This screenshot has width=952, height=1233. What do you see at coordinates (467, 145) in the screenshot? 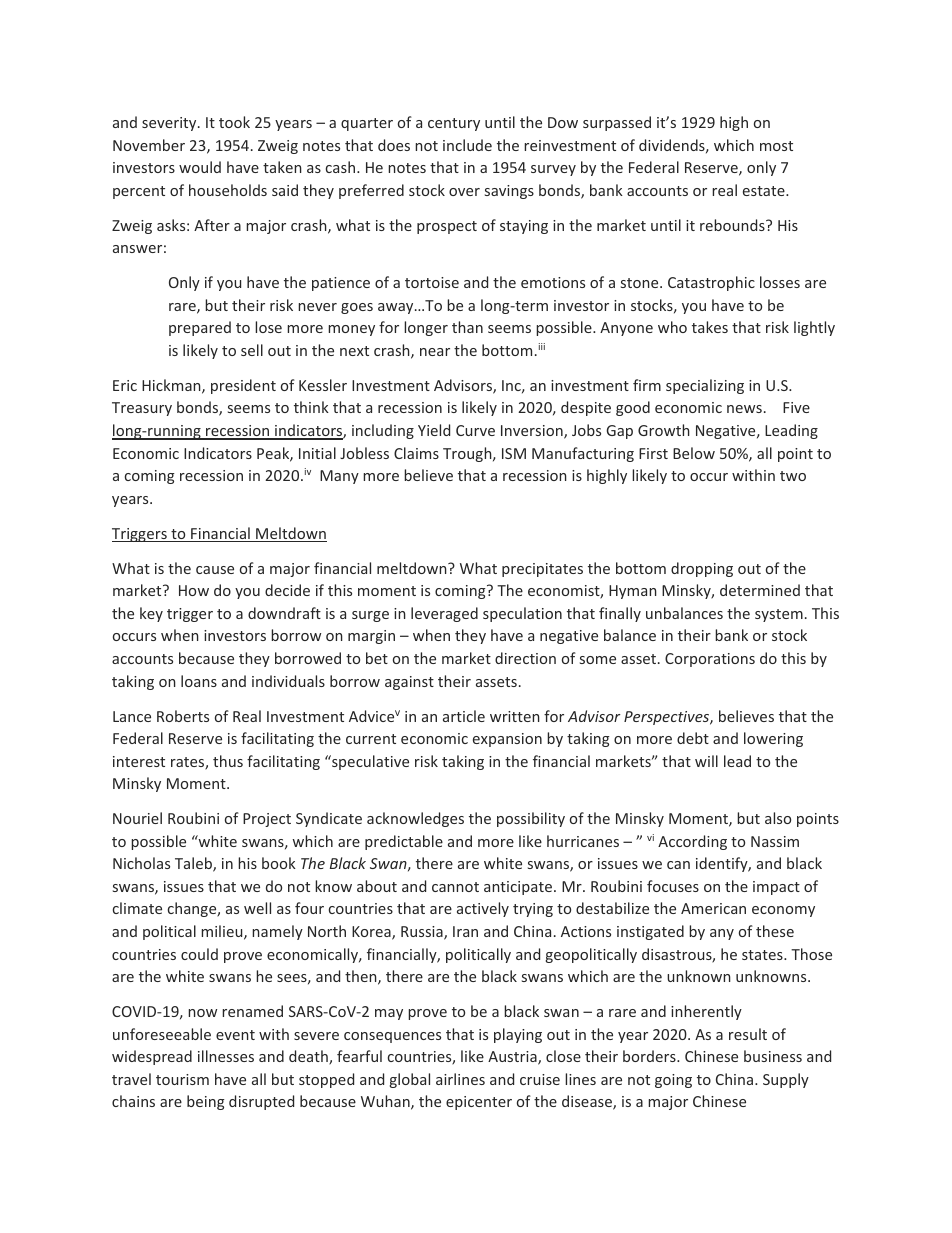
I see `include` at bounding box center [467, 145].
